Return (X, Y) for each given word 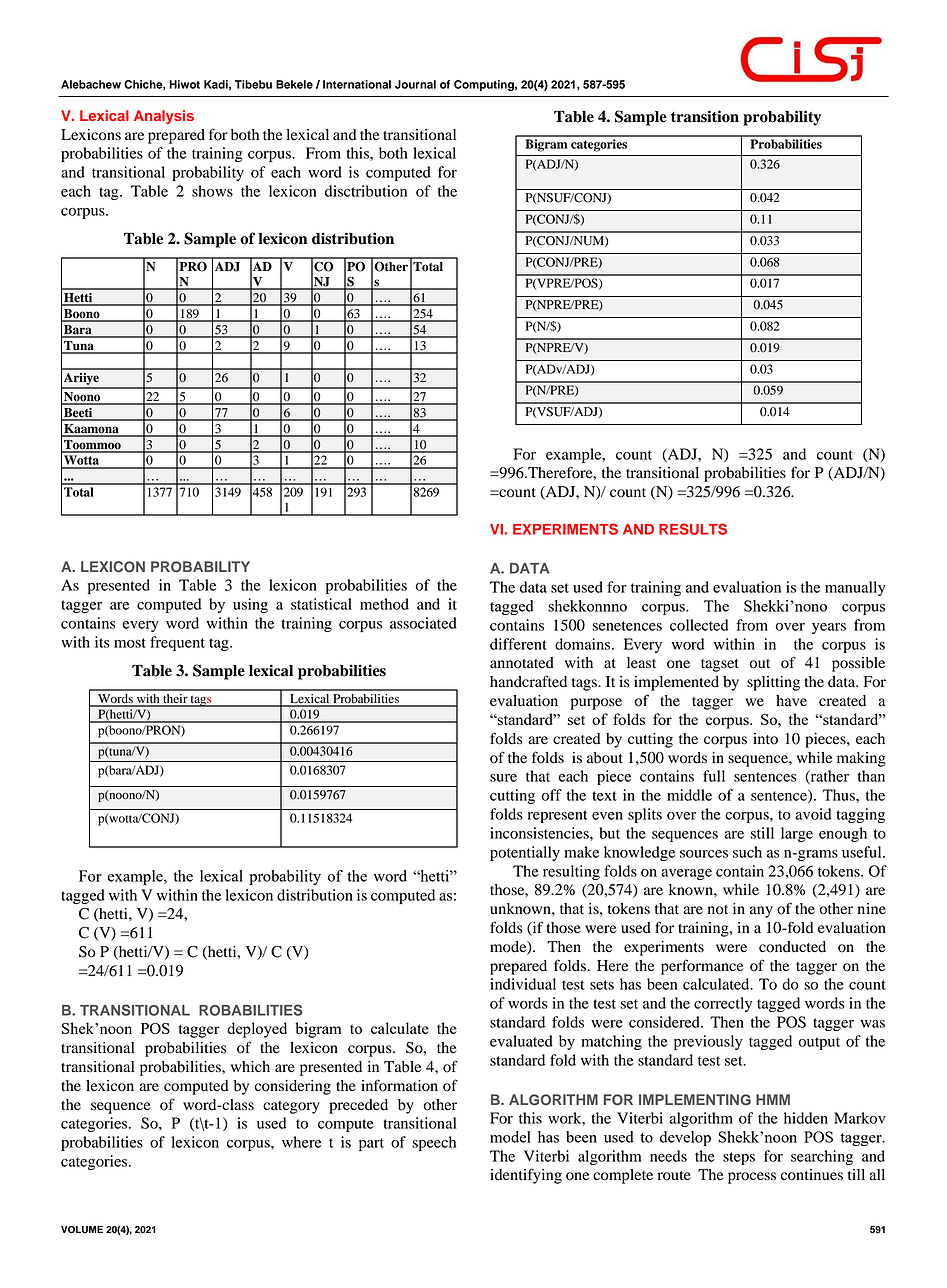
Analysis (164, 117)
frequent (177, 643)
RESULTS (693, 529)
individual (523, 984)
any (761, 912)
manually (855, 588)
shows (212, 191)
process (752, 1178)
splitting (773, 683)
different (518, 644)
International (357, 84)
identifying (526, 1176)
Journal (415, 84)
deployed (257, 1030)
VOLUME (82, 1230)
